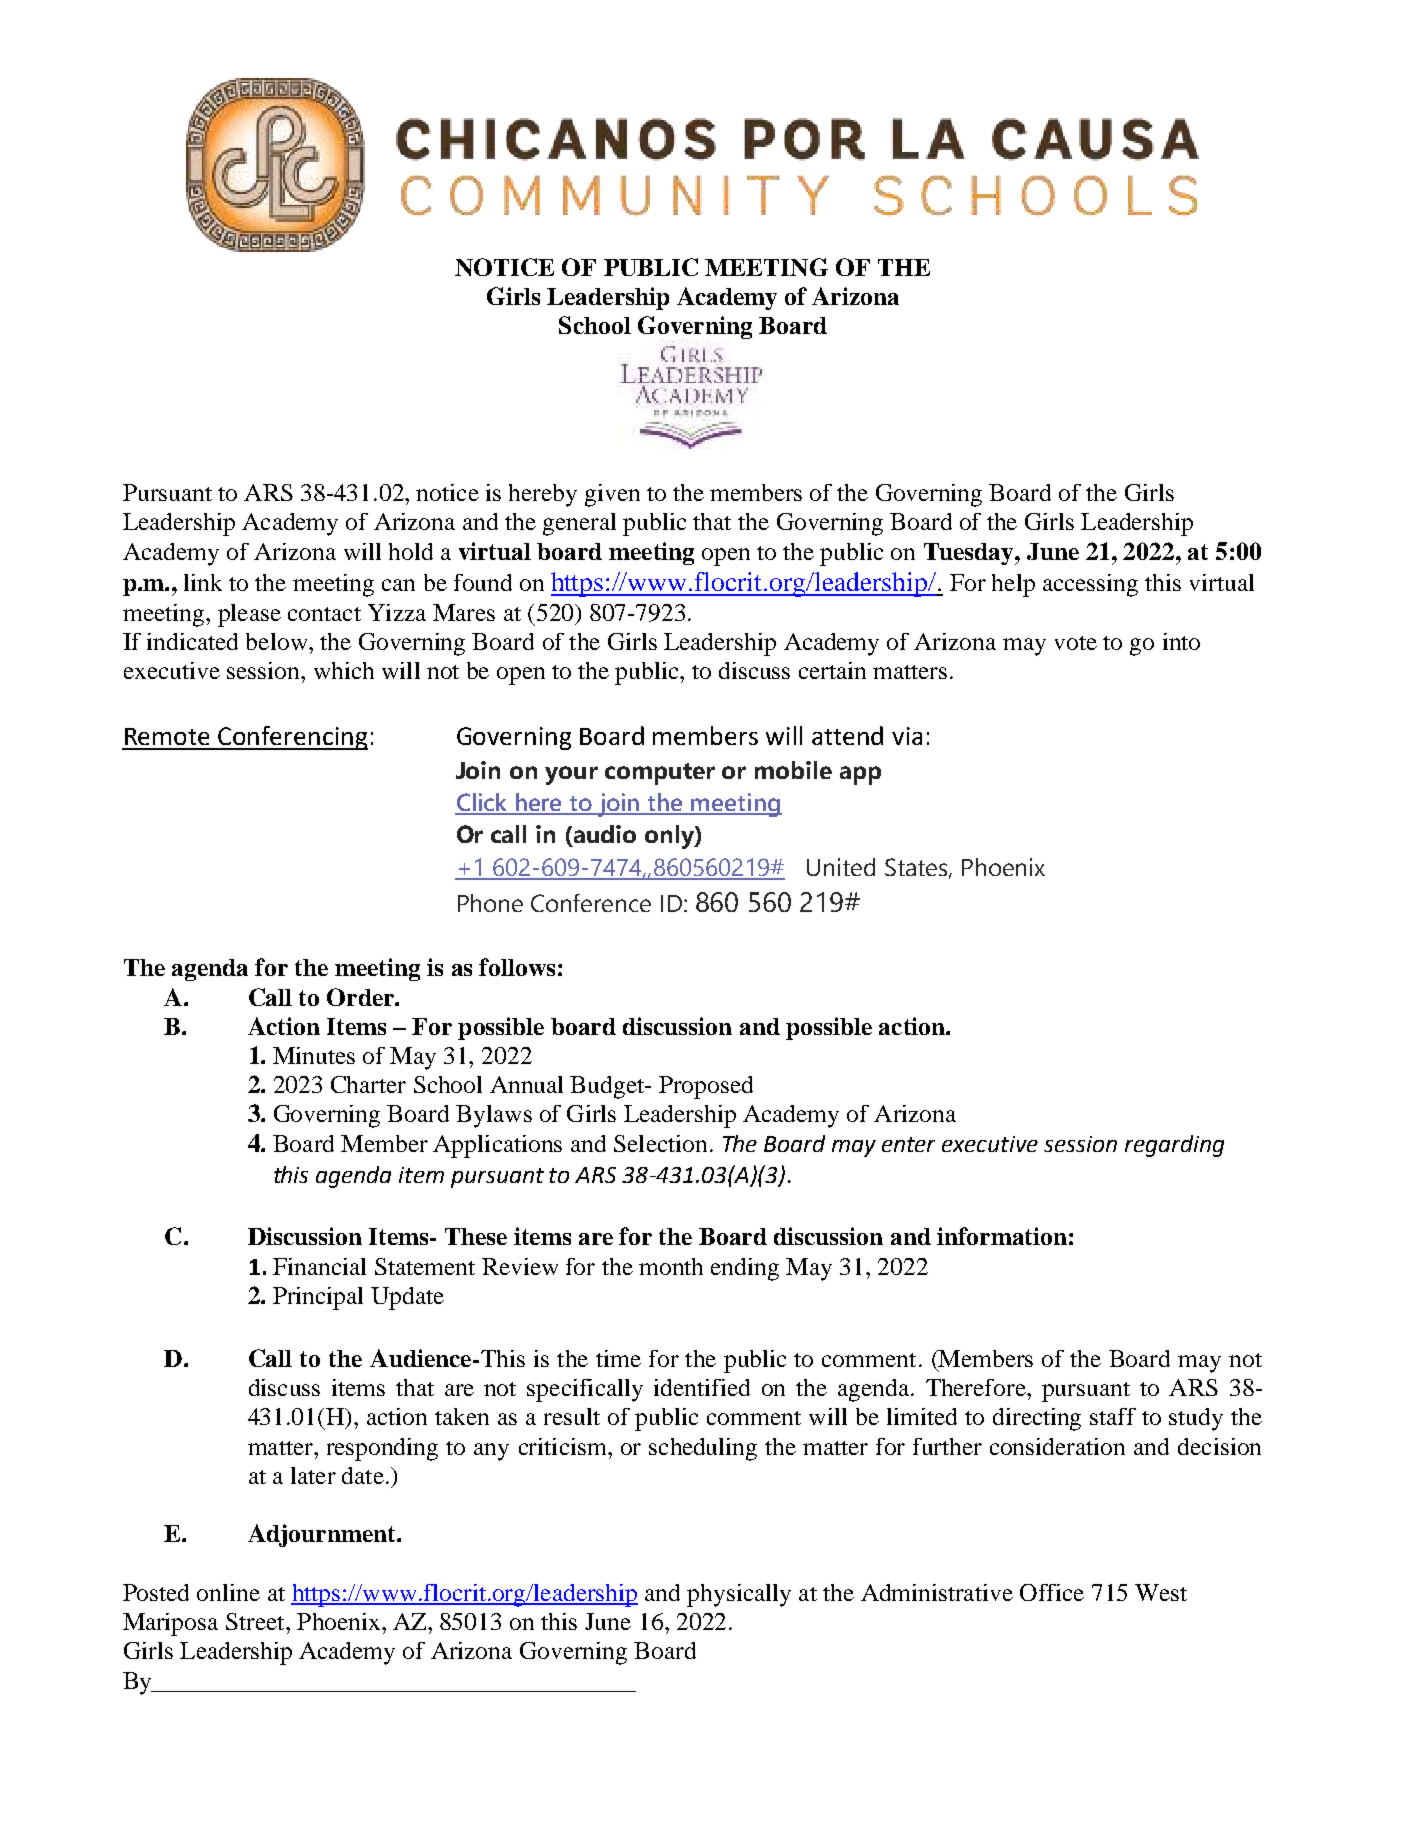 The width and height of the screenshot is (1415, 1831). What do you see at coordinates (591, 903) in the screenshot?
I see `Conference` at bounding box center [591, 903].
